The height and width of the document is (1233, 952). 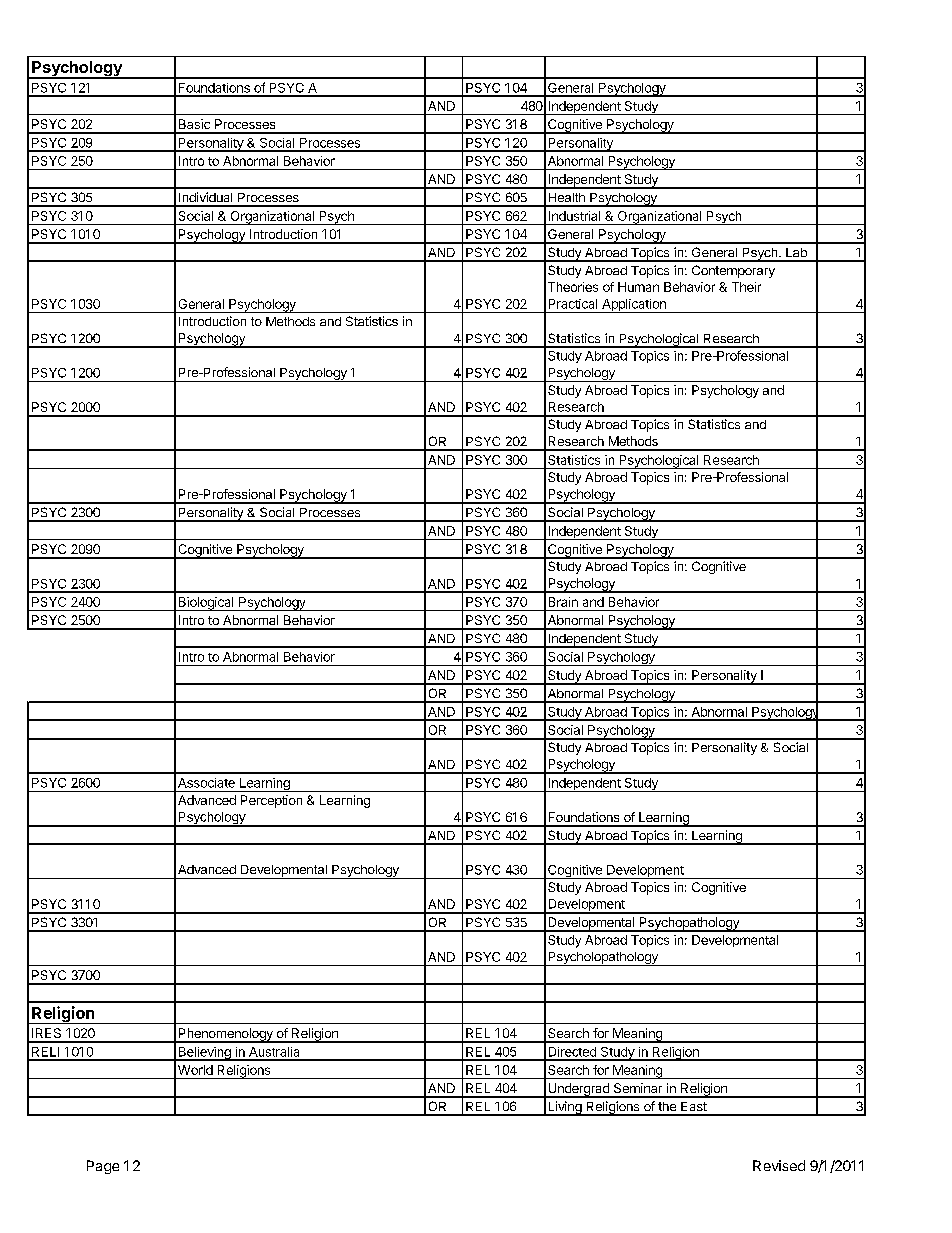 I want to click on Phenomenology, so click(x=225, y=1035).
